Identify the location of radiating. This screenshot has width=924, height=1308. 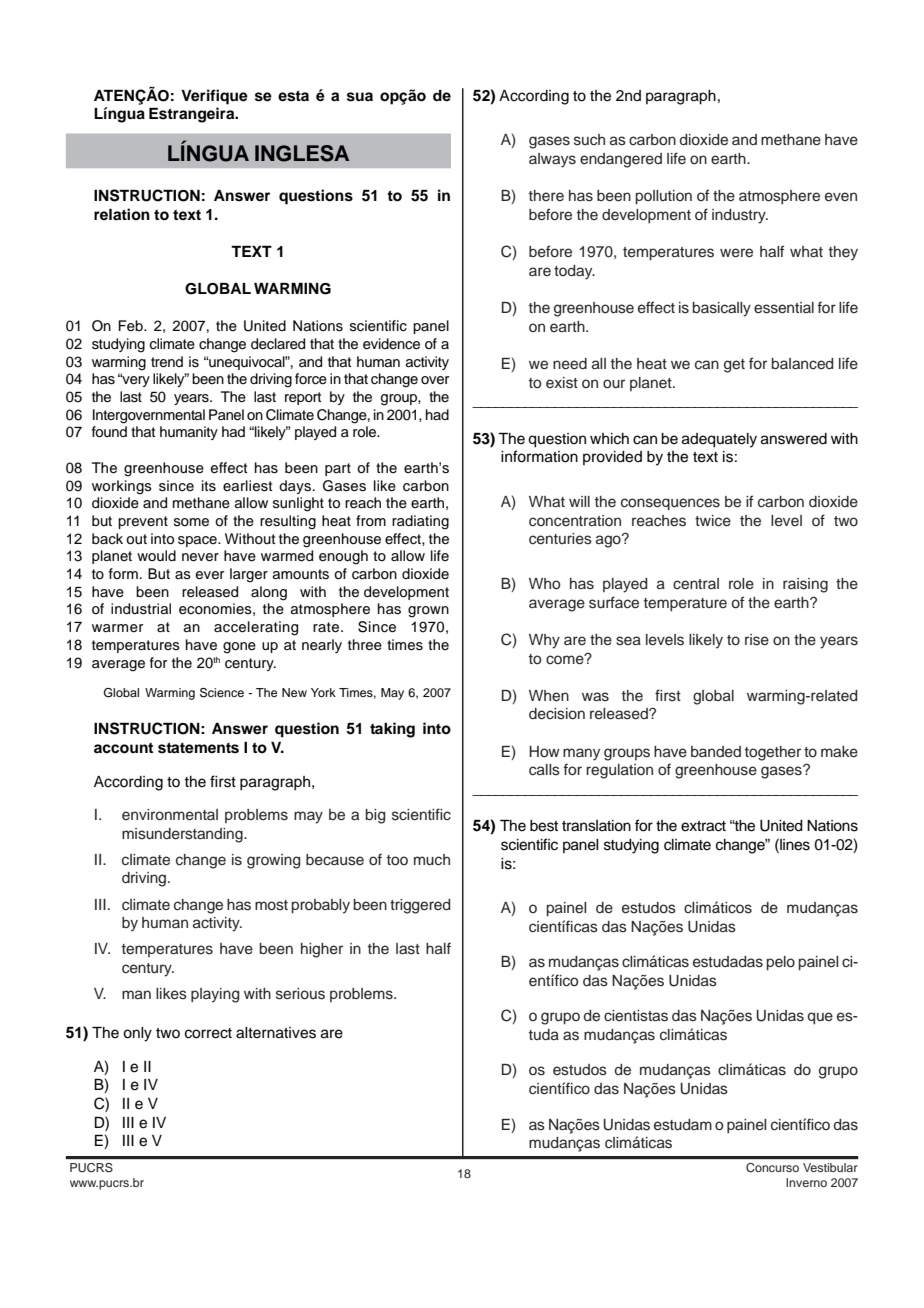
(420, 522).
